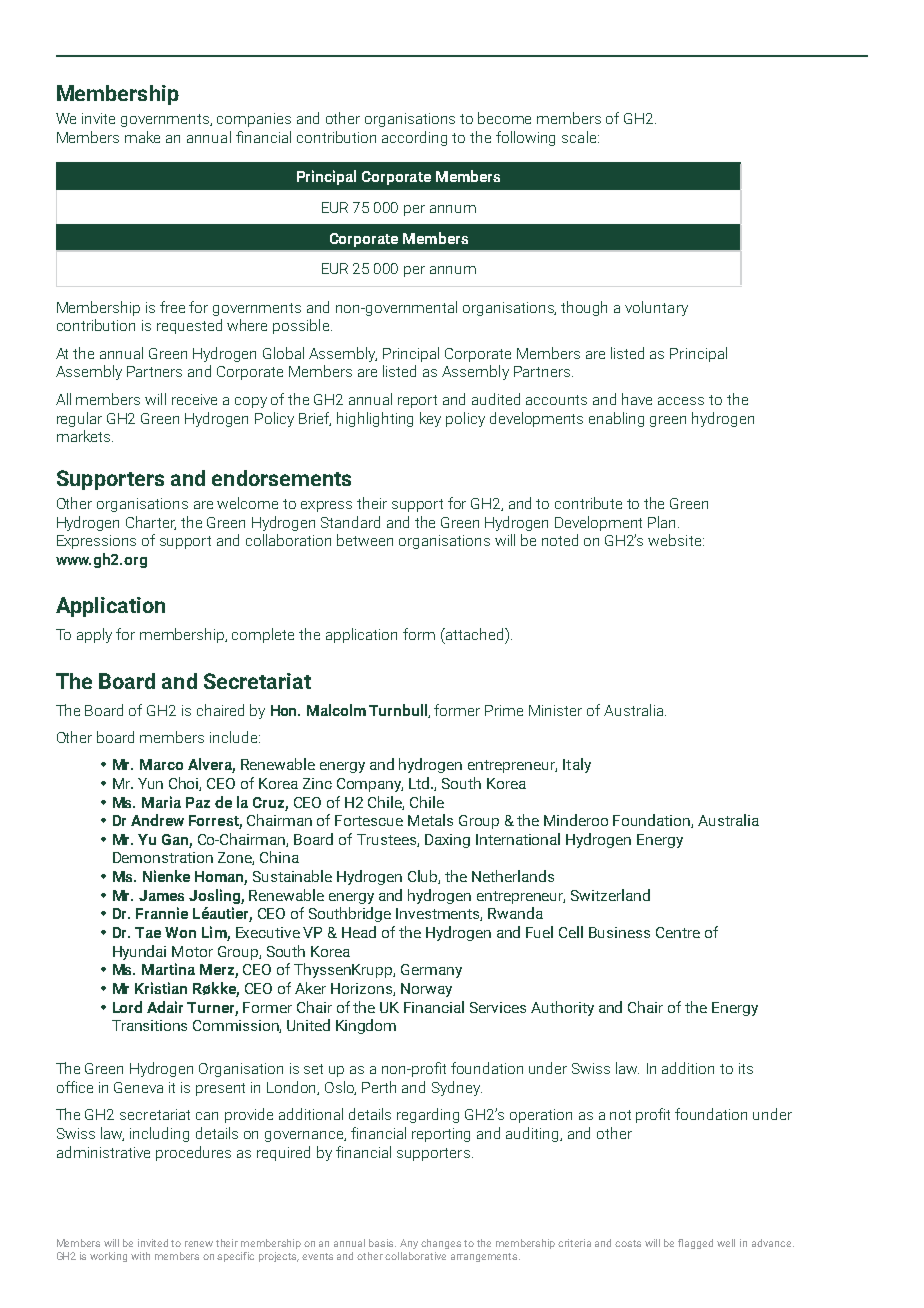 This screenshot has height=1308, width=924. I want to click on Malcolm, so click(336, 710).
